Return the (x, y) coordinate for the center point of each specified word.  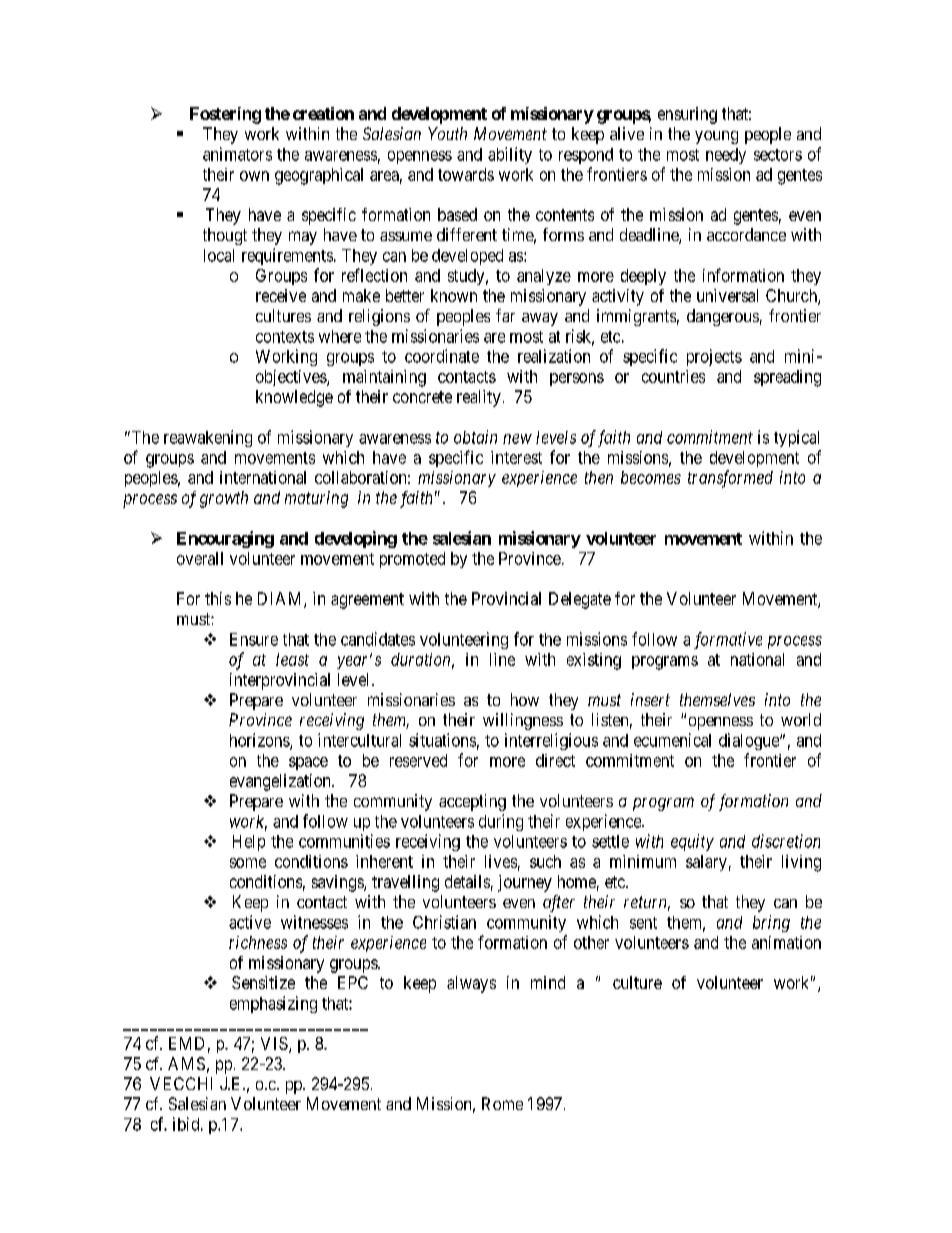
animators (237, 154)
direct (555, 760)
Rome (502, 1103)
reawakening (208, 438)
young (716, 137)
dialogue (750, 741)
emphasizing (273, 1004)
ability (510, 155)
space (308, 763)
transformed (730, 479)
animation (786, 942)
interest (516, 457)
